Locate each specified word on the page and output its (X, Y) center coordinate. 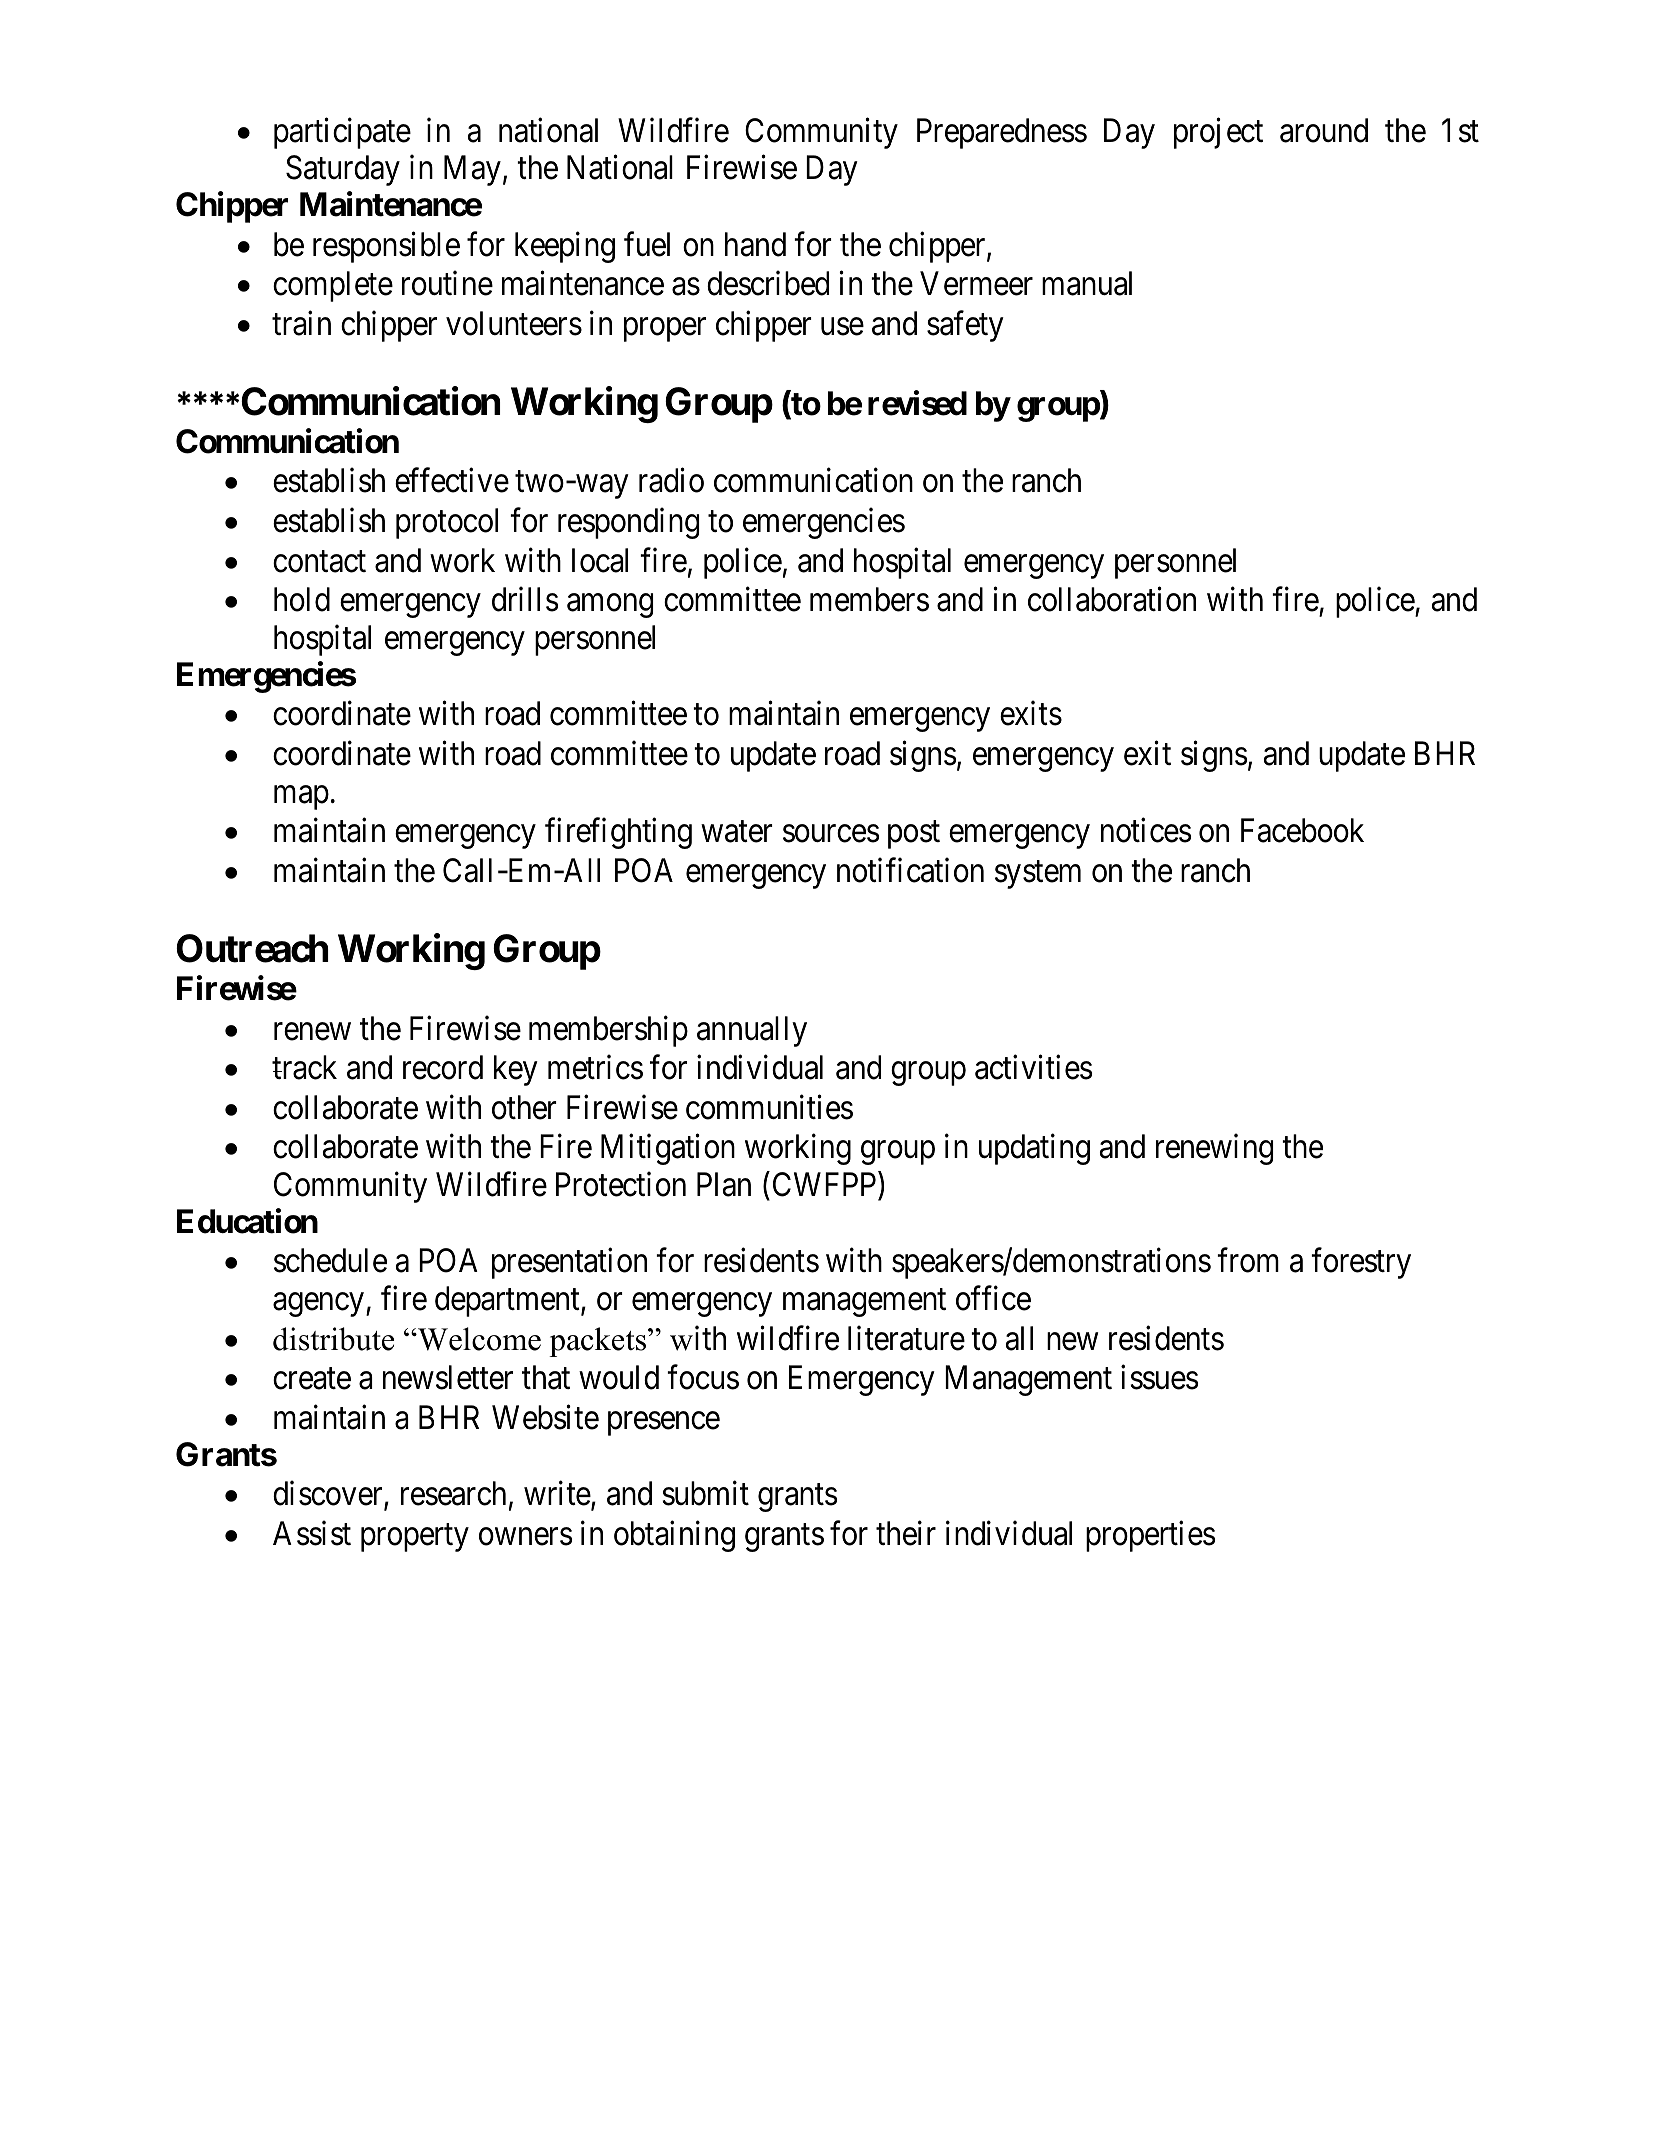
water (737, 832)
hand (755, 244)
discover (329, 1495)
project (1218, 133)
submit (705, 1493)
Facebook (1302, 830)
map (301, 798)
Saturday (343, 170)
